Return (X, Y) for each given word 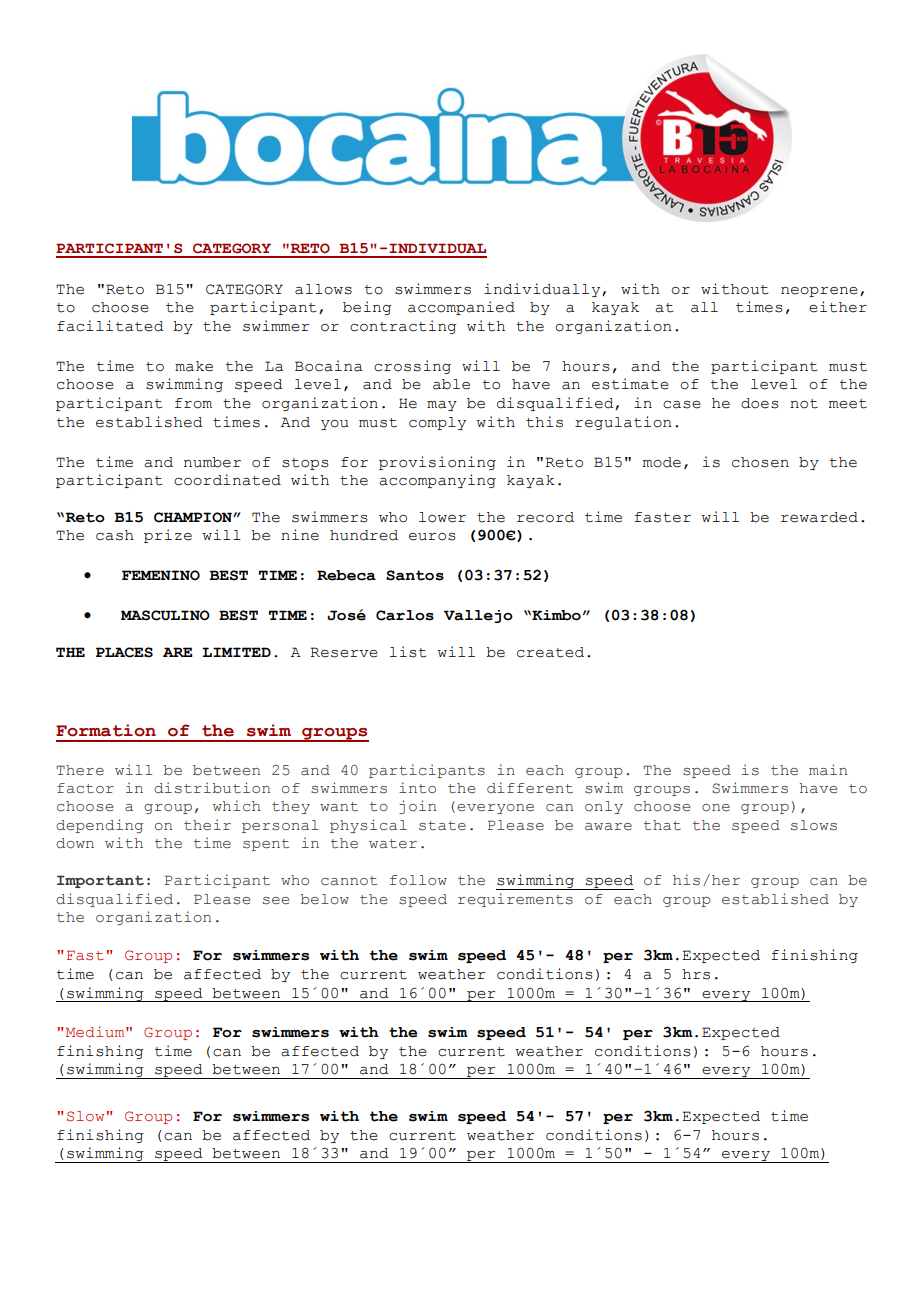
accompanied (461, 308)
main (828, 770)
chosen (760, 462)
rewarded (819, 517)
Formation (106, 730)
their (207, 825)
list (408, 652)
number (212, 462)
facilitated (110, 326)
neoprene (819, 292)
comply (437, 423)
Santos (415, 575)
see (276, 901)
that (662, 825)
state (442, 826)
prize (168, 536)
